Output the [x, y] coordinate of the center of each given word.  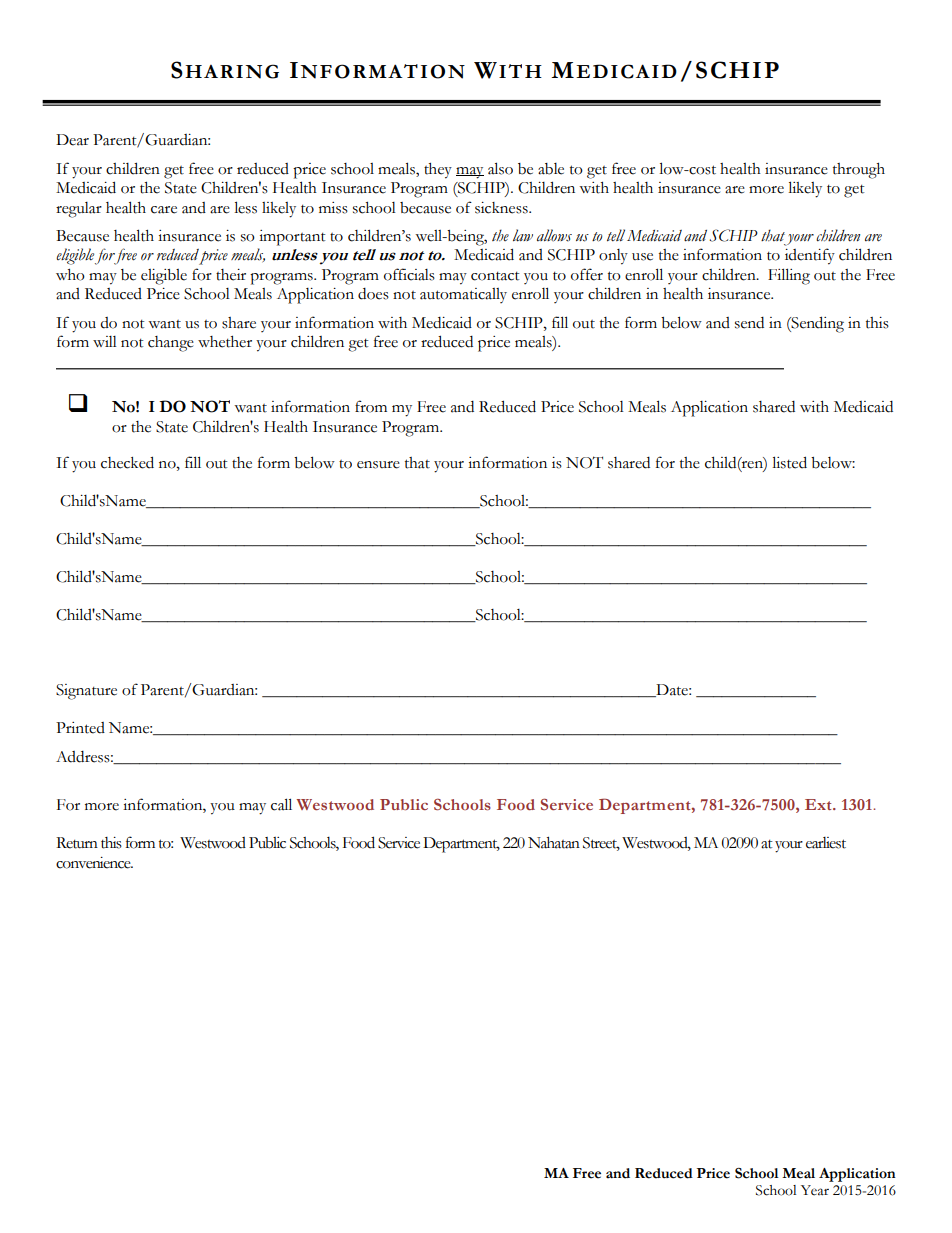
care [164, 210]
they [438, 171]
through [859, 171]
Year [815, 1190]
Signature [86, 692]
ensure [378, 465]
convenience [94, 863]
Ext [819, 804]
